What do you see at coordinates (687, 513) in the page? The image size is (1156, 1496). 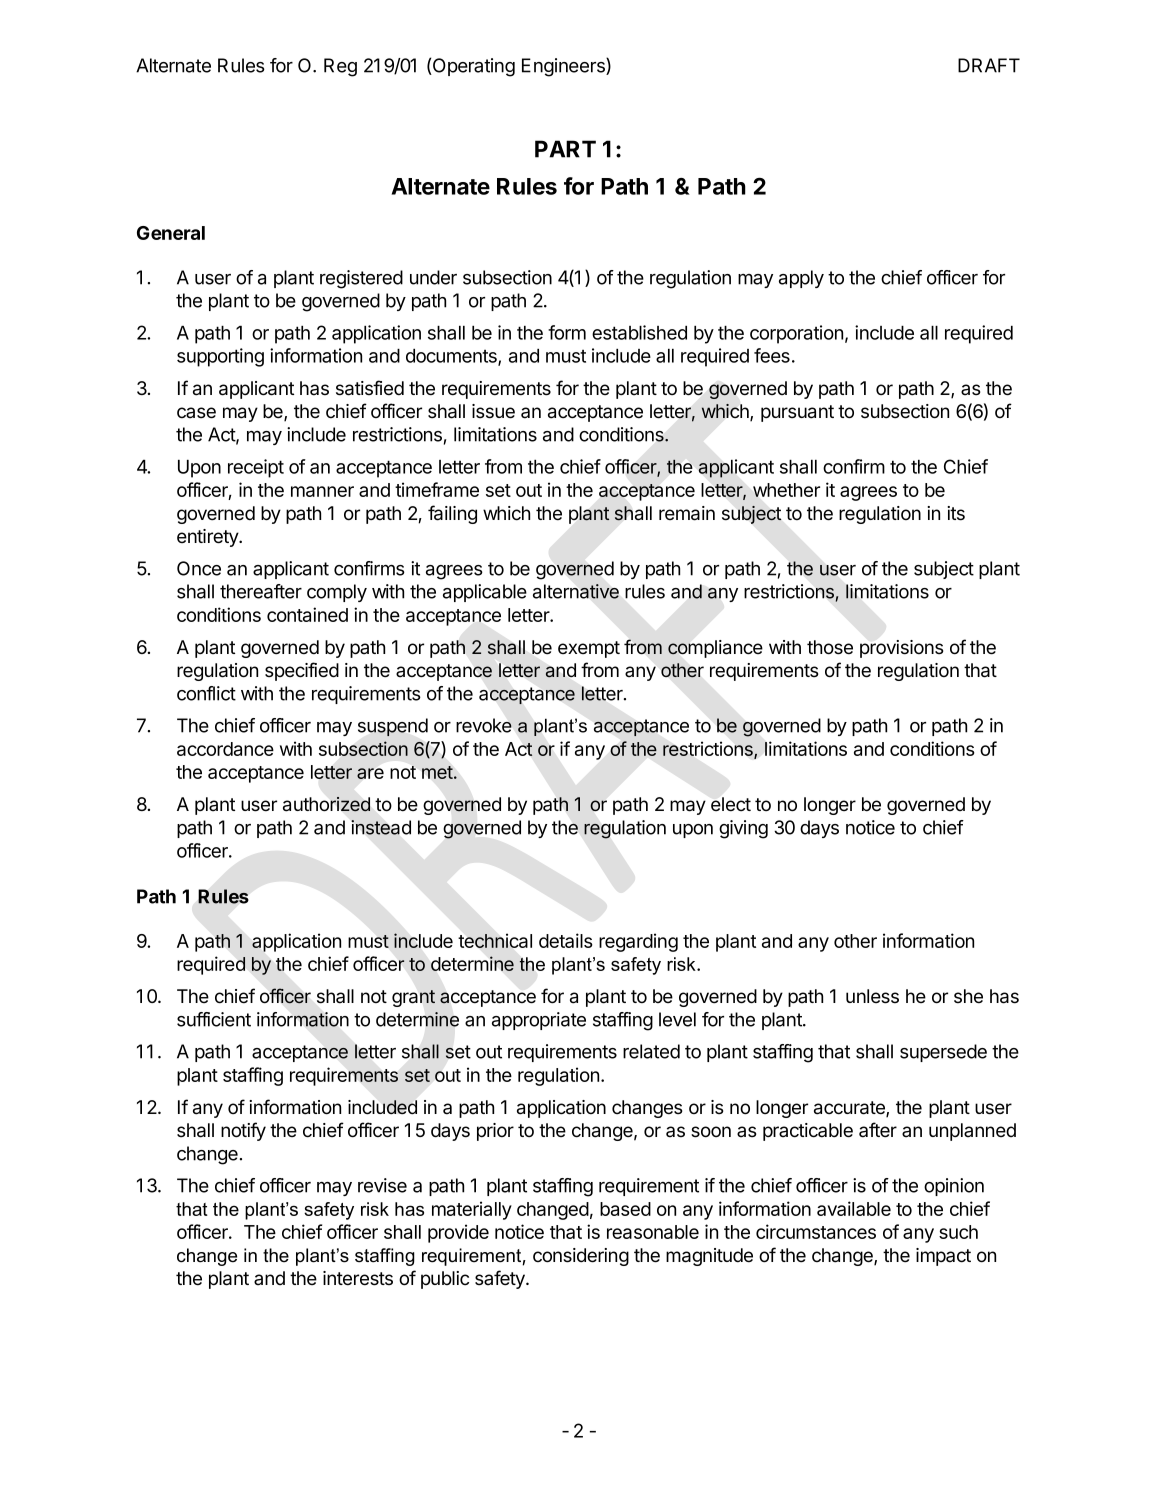 I see `remain` at bounding box center [687, 513].
